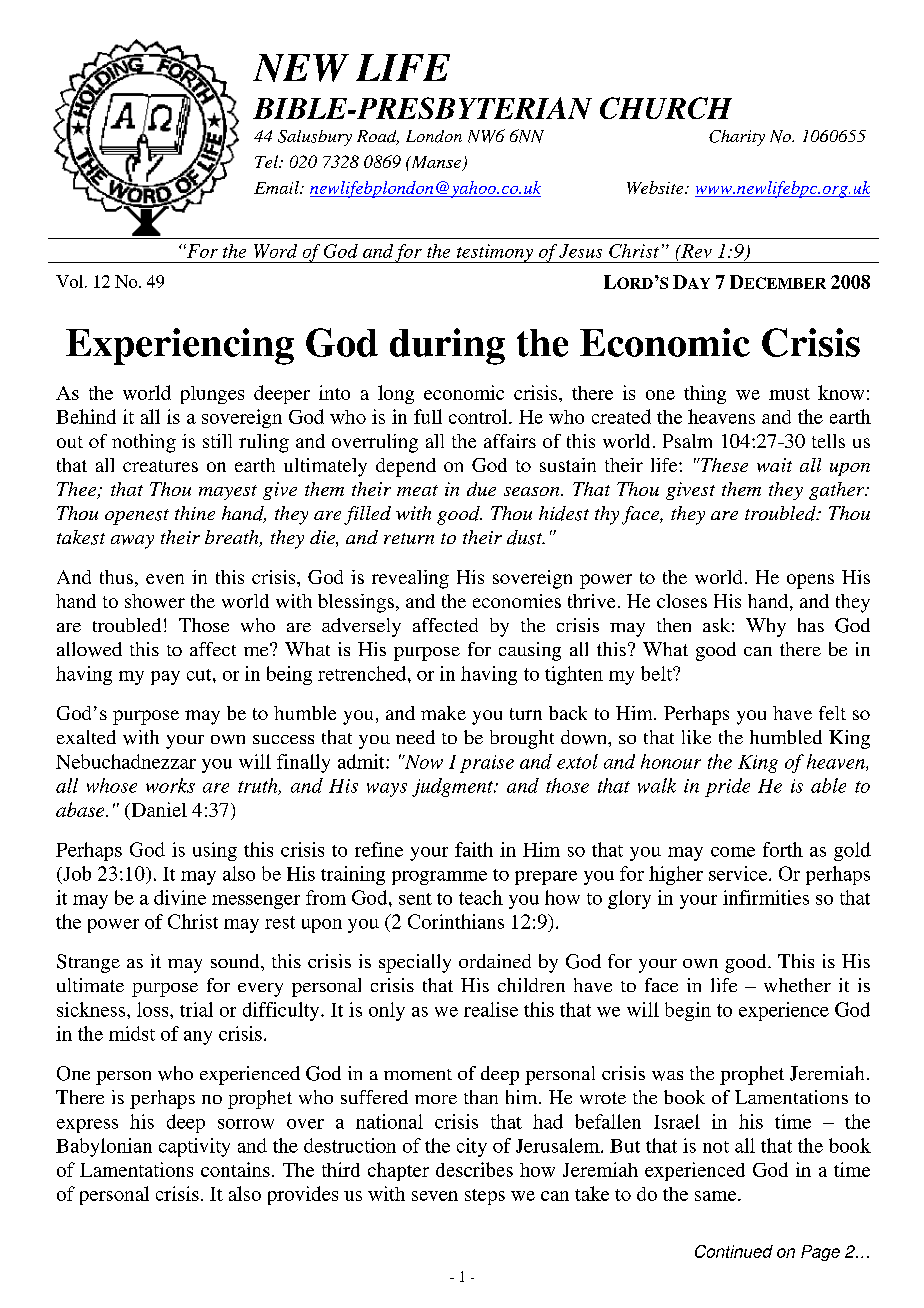 The height and width of the document is (1308, 924). What do you see at coordinates (277, 187) in the document?
I see `Email` at bounding box center [277, 187].
